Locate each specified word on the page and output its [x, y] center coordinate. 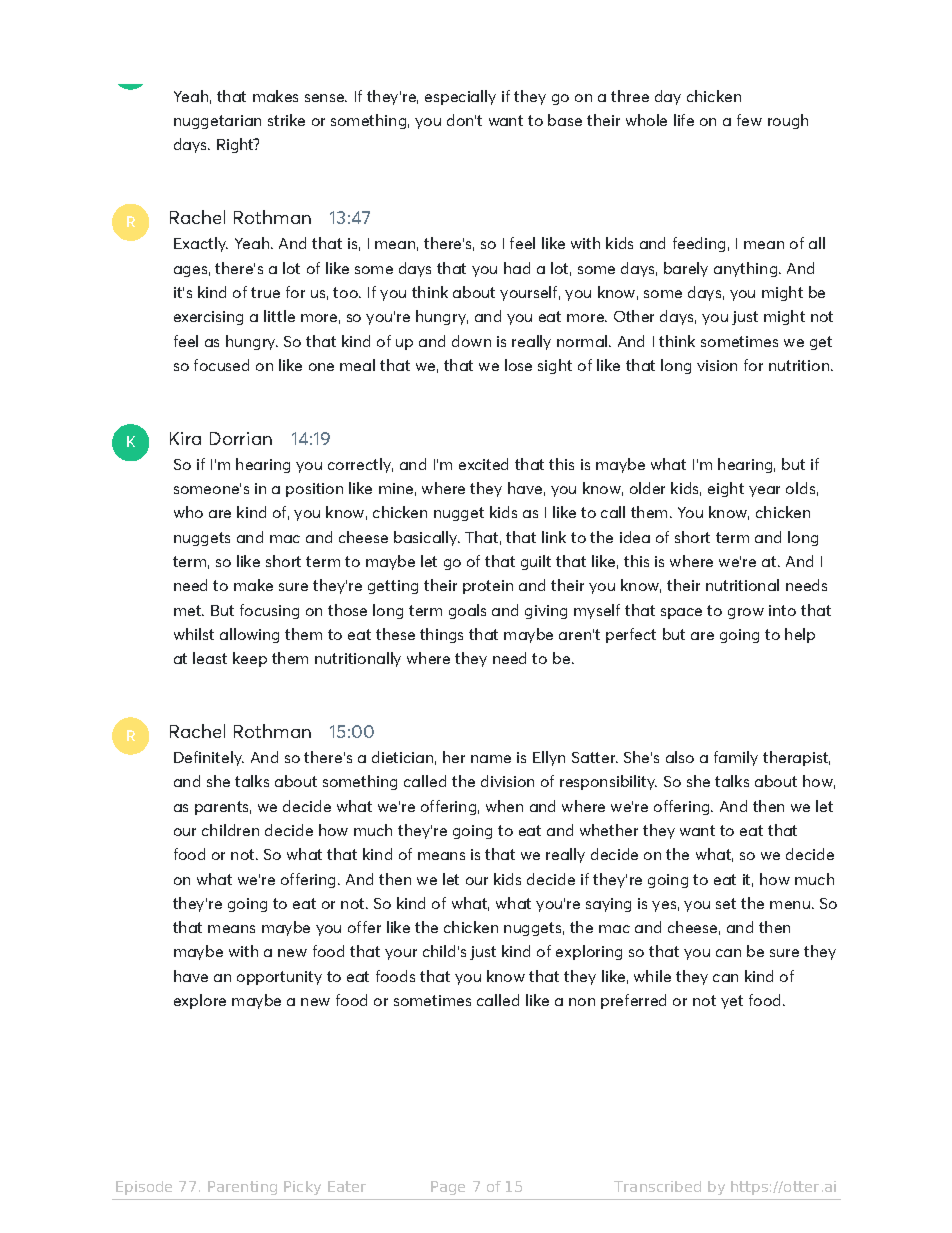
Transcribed [657, 1186]
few [749, 120]
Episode [144, 1188]
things [441, 635]
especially [460, 97]
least [210, 658]
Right [236, 145]
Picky [302, 1188]
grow [746, 613]
